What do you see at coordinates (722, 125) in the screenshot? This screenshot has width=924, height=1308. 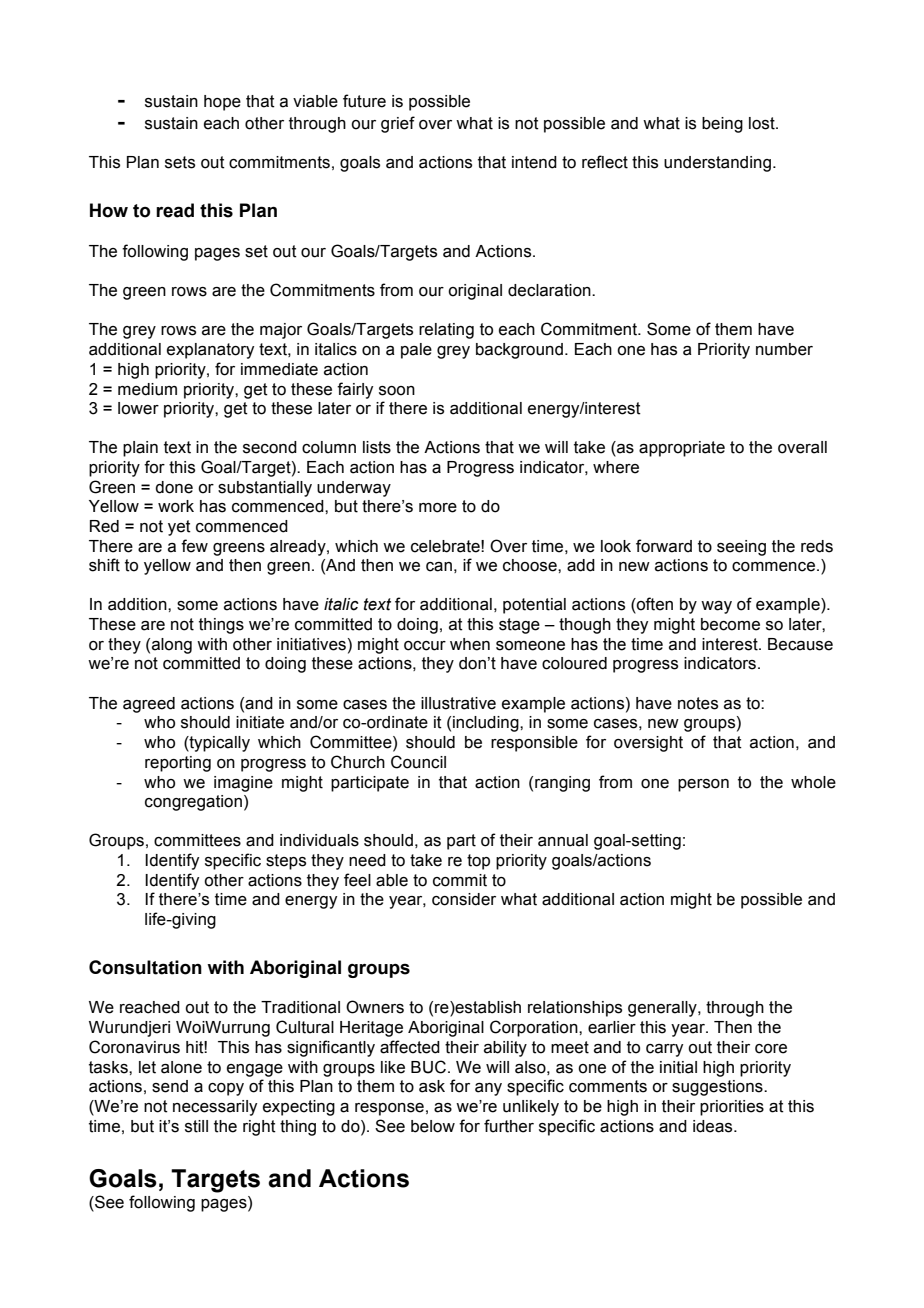 I see `being` at bounding box center [722, 125].
